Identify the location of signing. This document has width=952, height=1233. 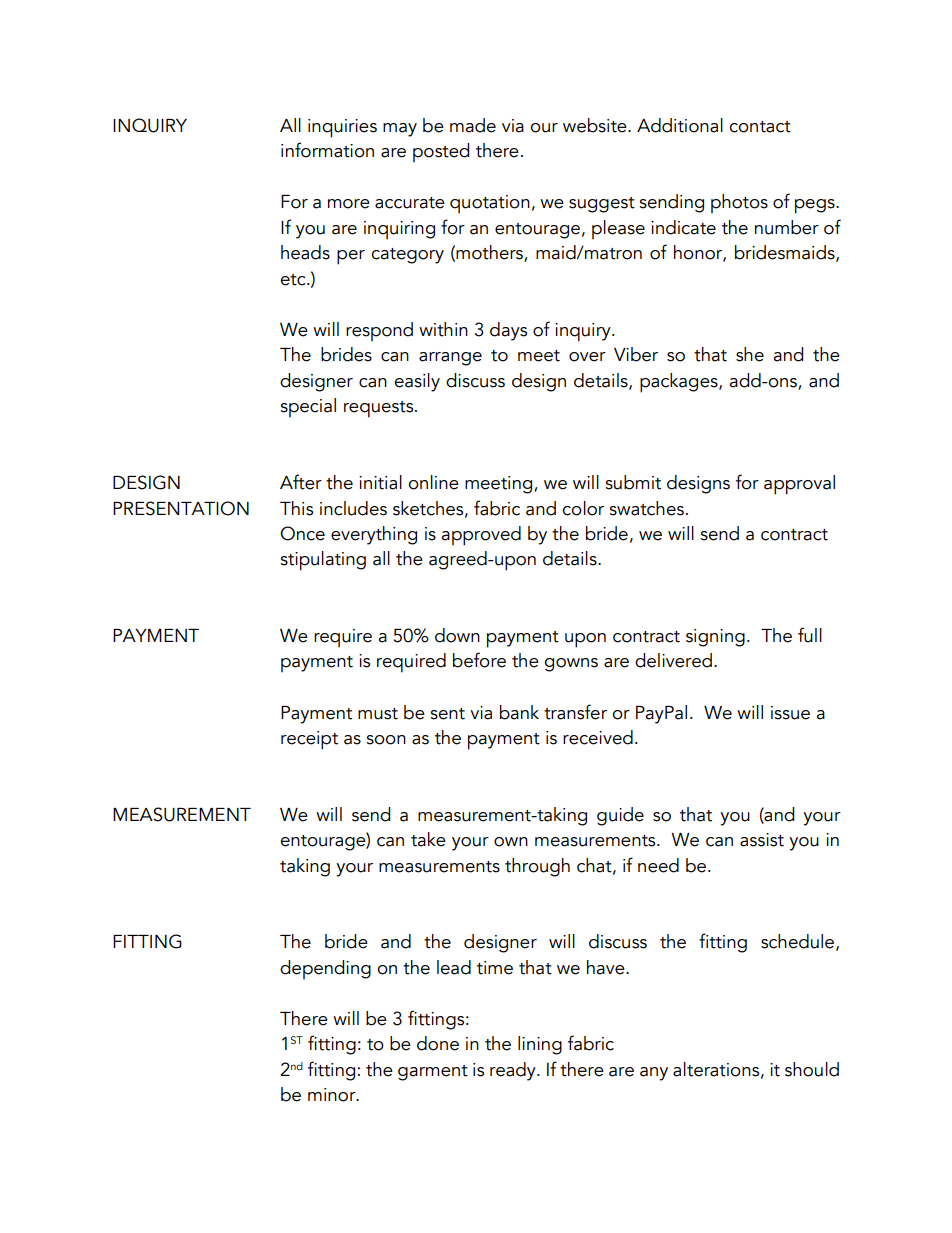
(715, 638).
